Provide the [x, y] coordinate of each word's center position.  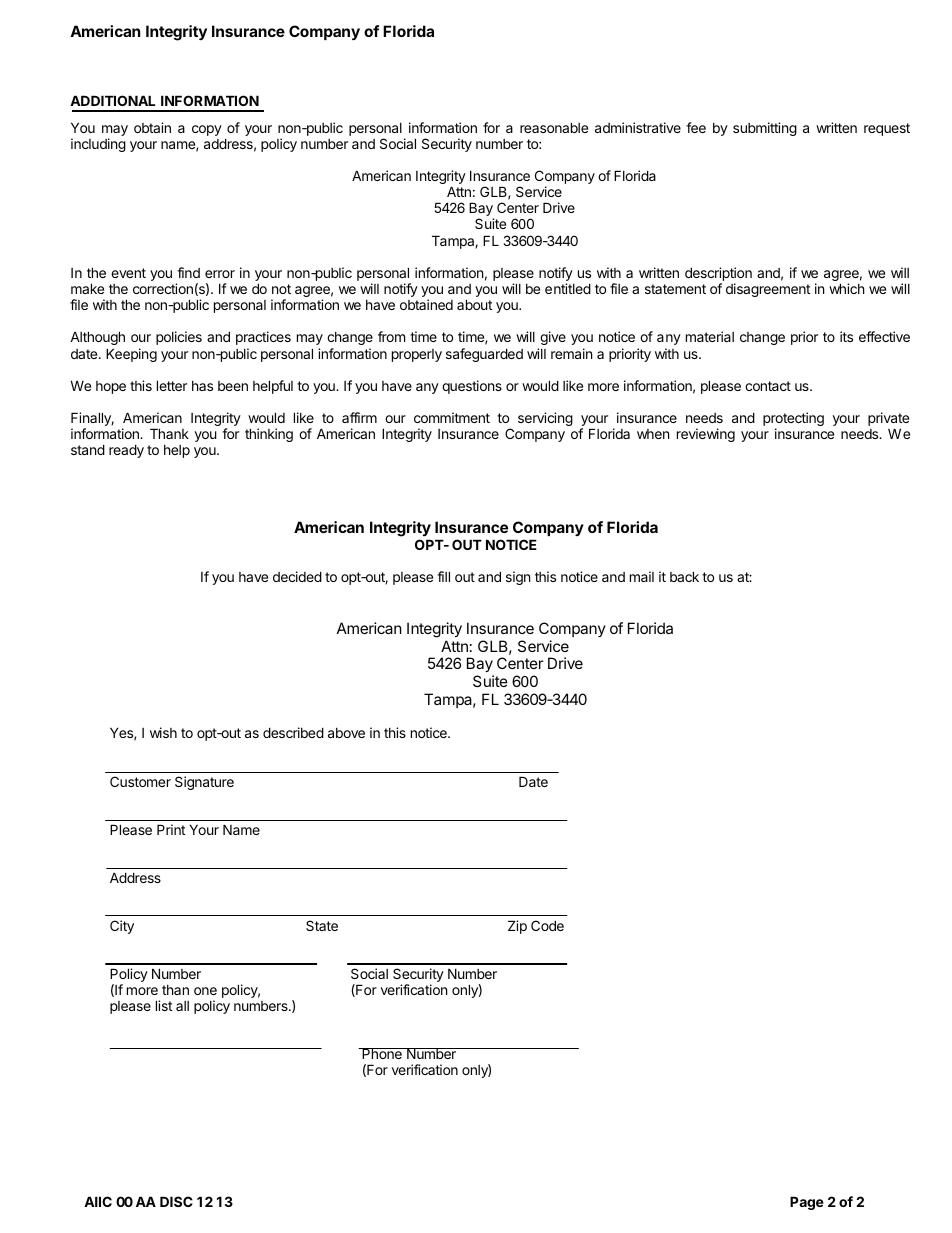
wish [163, 732]
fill [443, 576]
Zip [517, 927]
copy [207, 130]
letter [172, 385]
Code [547, 925]
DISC [176, 1201]
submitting [765, 129]
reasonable [554, 127]
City [122, 927]
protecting [793, 420]
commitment [452, 417]
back [684, 576]
